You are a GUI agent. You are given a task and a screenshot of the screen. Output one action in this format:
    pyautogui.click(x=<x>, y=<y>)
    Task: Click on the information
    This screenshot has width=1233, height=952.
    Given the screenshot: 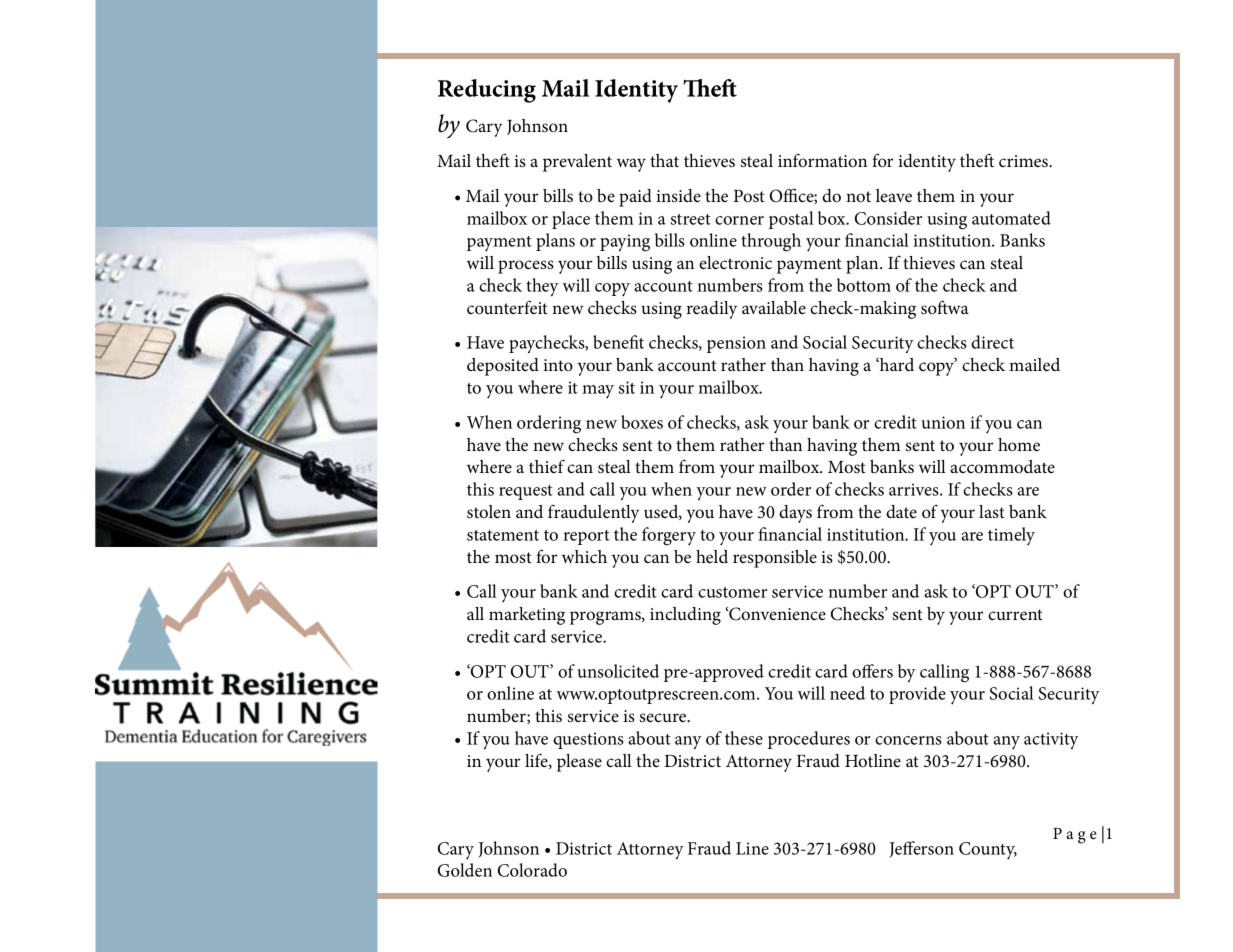 What is the action you would take?
    pyautogui.click(x=822, y=160)
